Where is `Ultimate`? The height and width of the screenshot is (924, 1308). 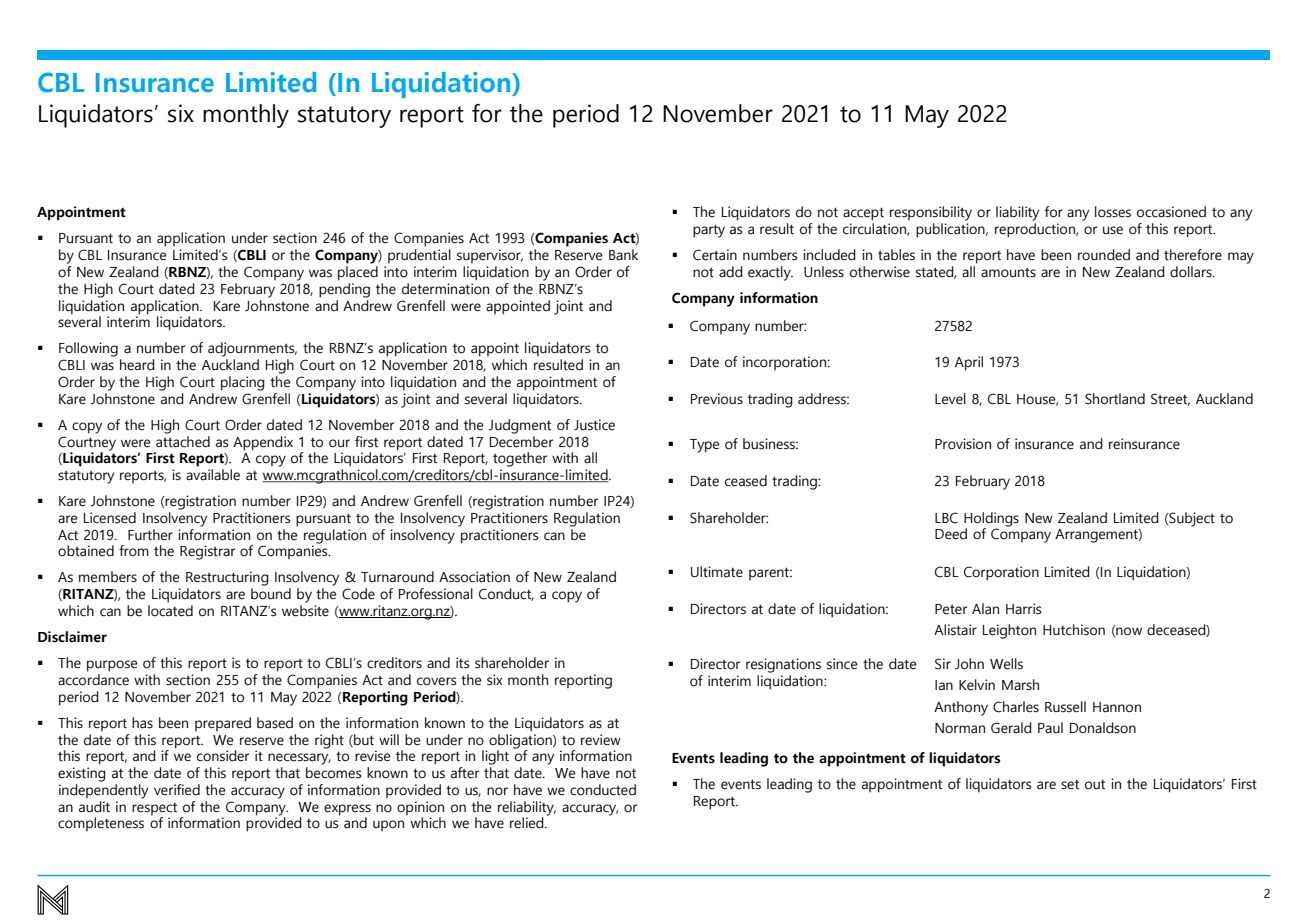 Ultimate is located at coordinates (717, 572).
